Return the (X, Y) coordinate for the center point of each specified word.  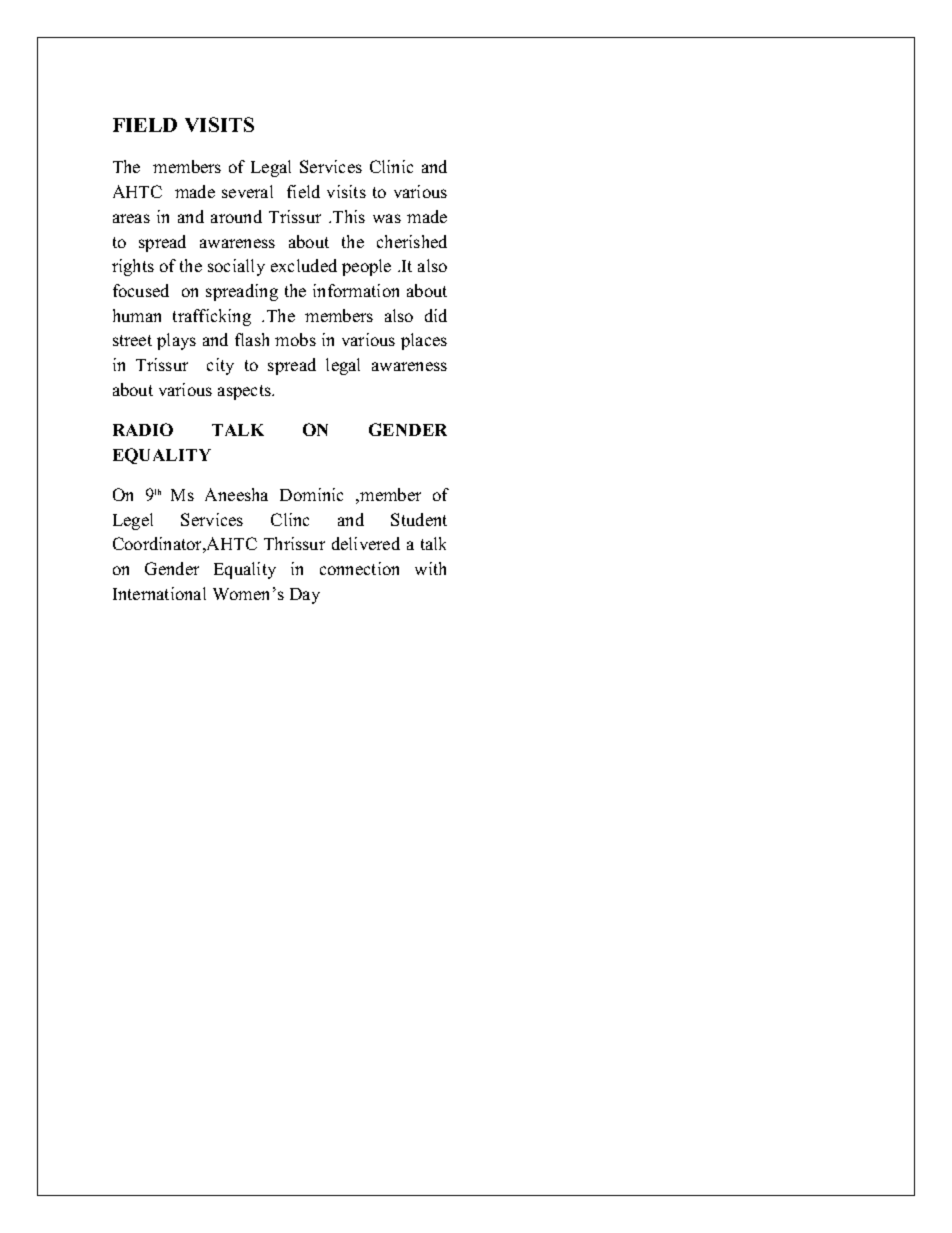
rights (133, 267)
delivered (366, 543)
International (159, 593)
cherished (412, 241)
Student (419, 519)
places (424, 341)
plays (176, 341)
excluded (304, 265)
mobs (295, 339)
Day (305, 596)
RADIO (143, 429)
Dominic (311, 494)
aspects (245, 392)
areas (131, 218)
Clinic (391, 166)
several (247, 191)
